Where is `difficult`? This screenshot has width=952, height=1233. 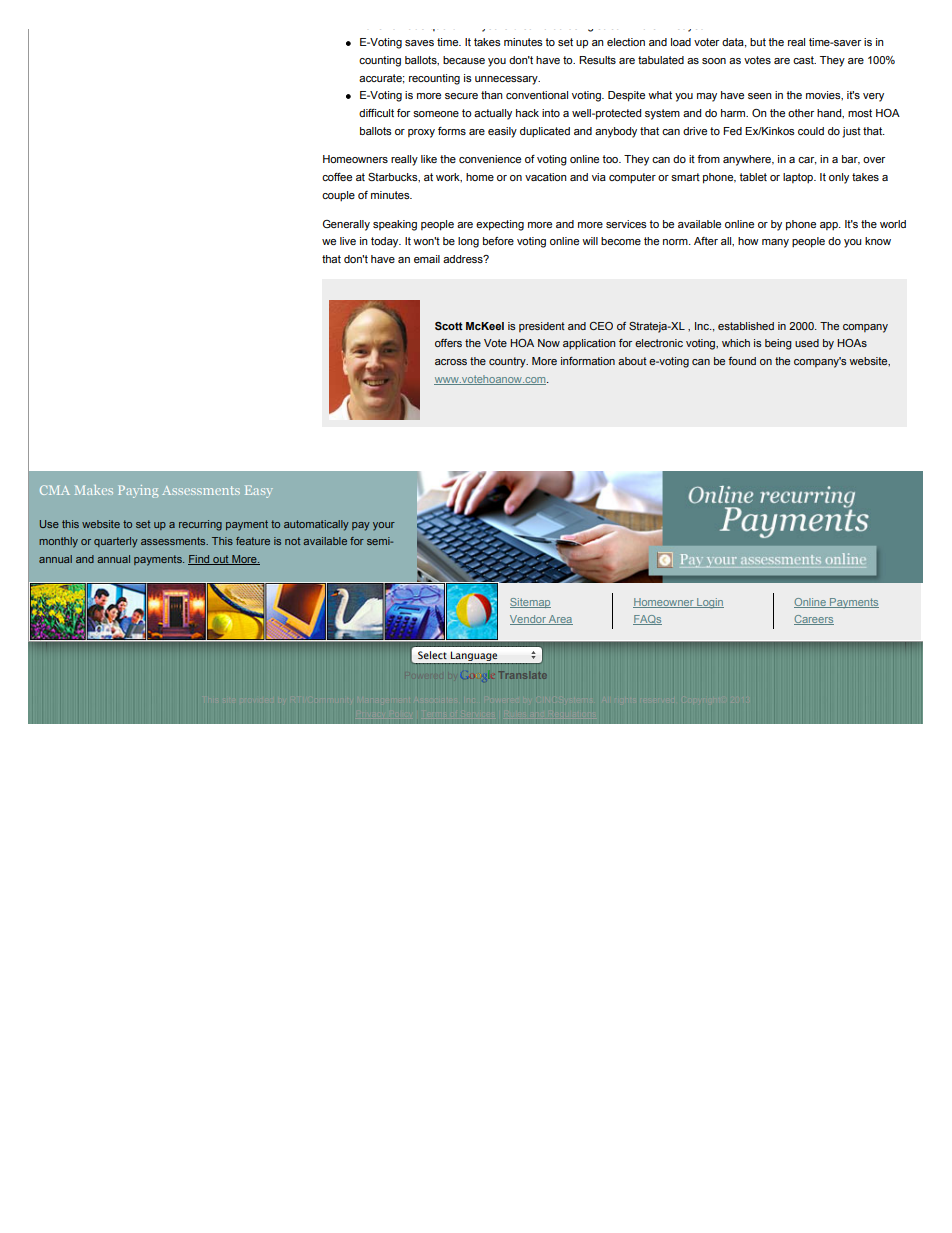 difficult is located at coordinates (376, 113).
